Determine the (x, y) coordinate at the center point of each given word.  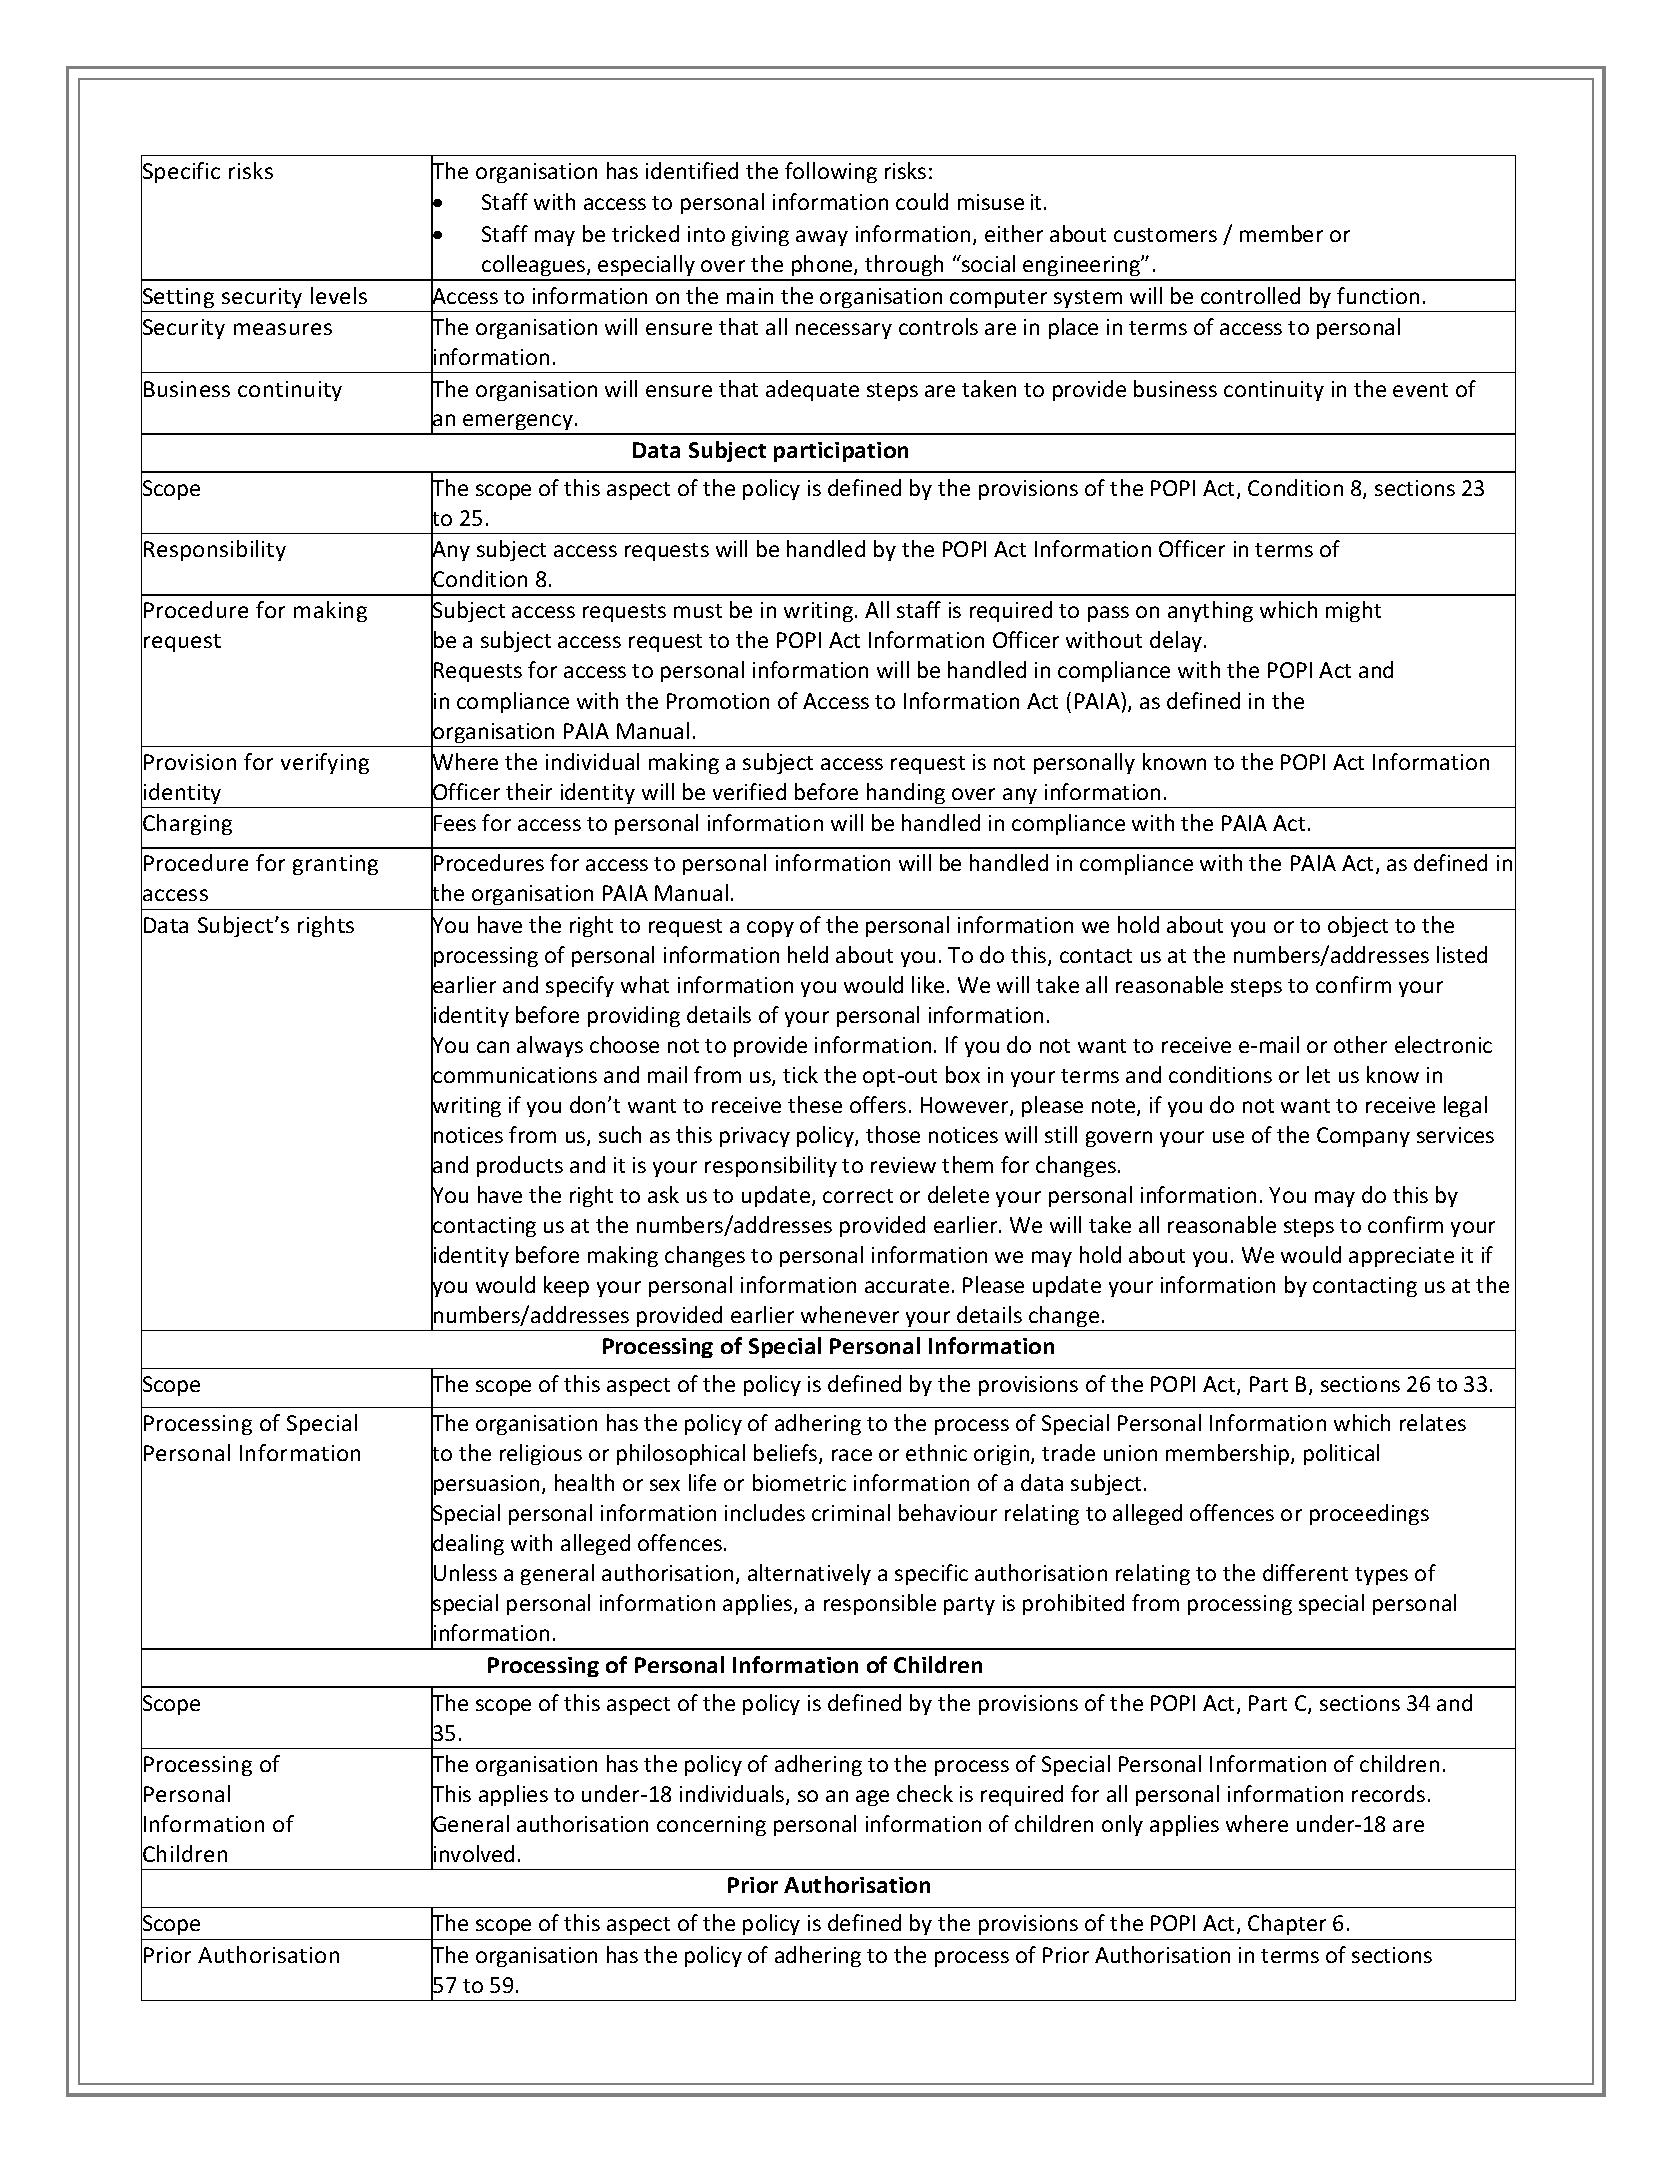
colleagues (534, 267)
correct (858, 1196)
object (1358, 926)
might (1353, 611)
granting (335, 865)
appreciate (1401, 1257)
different (1305, 1572)
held (808, 954)
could (922, 201)
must (698, 611)
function (1378, 295)
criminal (851, 1512)
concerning (711, 1826)
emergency (518, 424)
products (520, 1166)
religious (541, 1454)
